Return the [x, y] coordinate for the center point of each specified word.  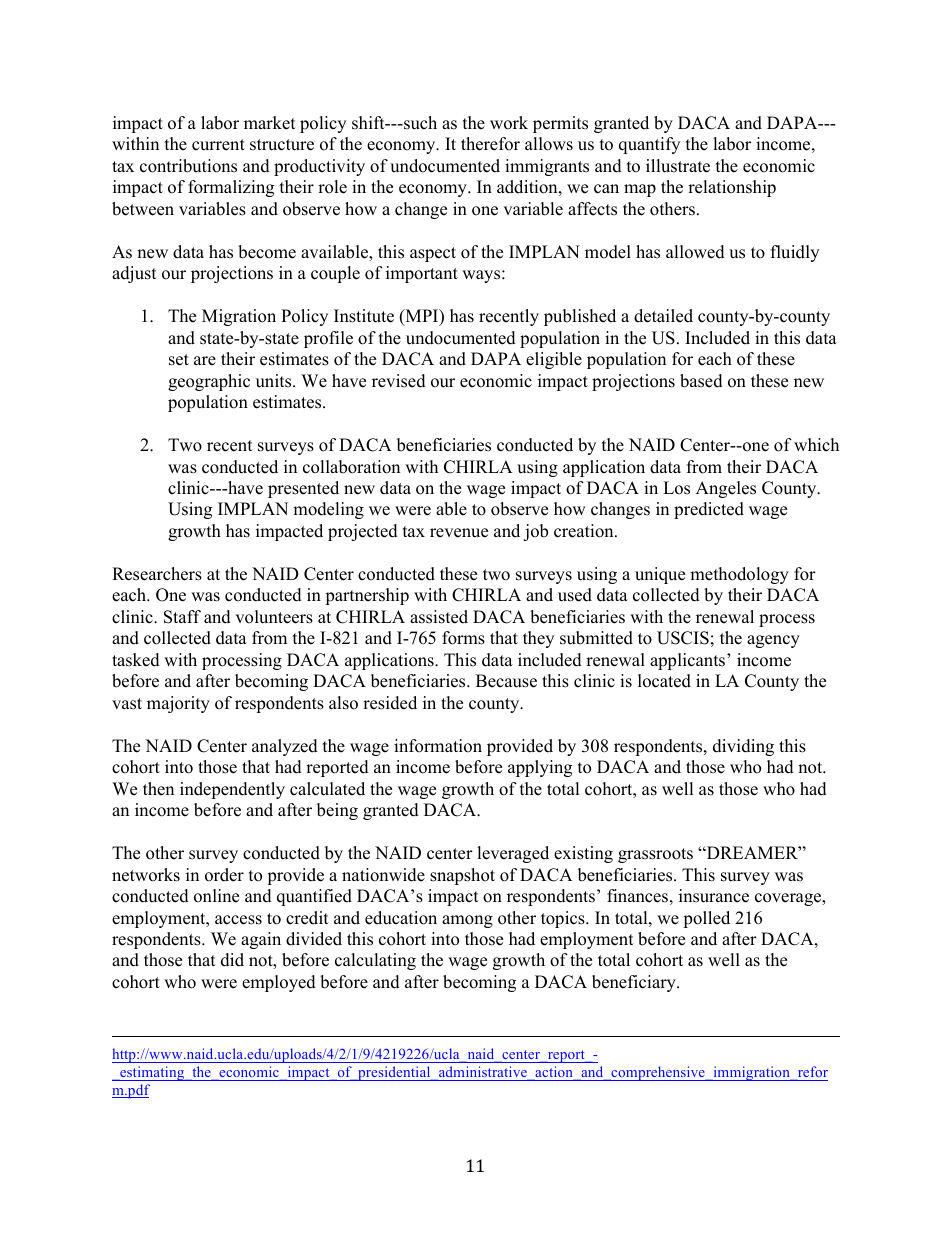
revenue [459, 533]
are [205, 361]
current [218, 145]
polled [706, 919]
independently [232, 790]
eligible [554, 360]
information [438, 746]
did [232, 960]
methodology [739, 575]
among [467, 921]
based [701, 381]
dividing [743, 747]
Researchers [157, 574]
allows [549, 144]
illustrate [678, 166]
